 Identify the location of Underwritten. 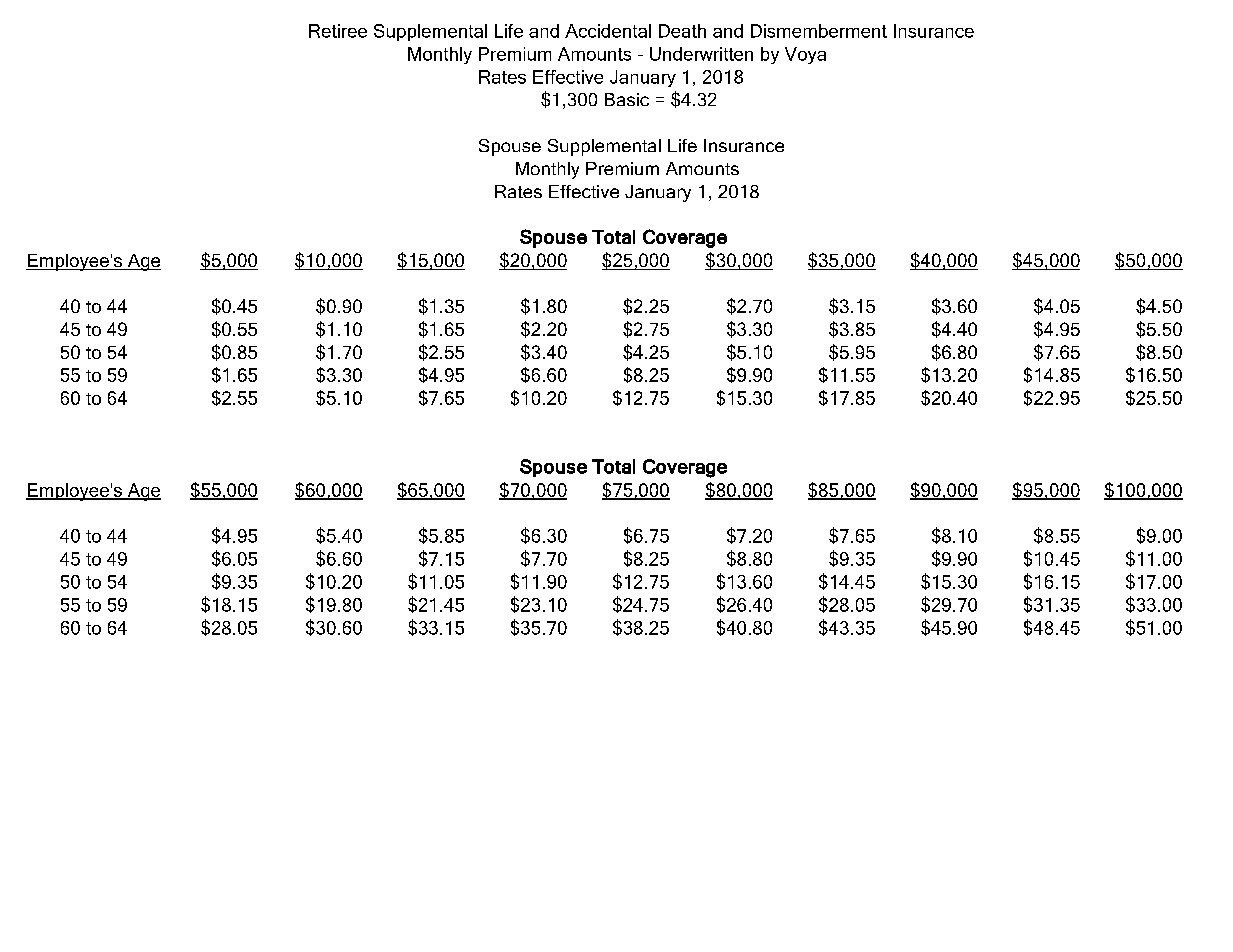
(701, 54).
